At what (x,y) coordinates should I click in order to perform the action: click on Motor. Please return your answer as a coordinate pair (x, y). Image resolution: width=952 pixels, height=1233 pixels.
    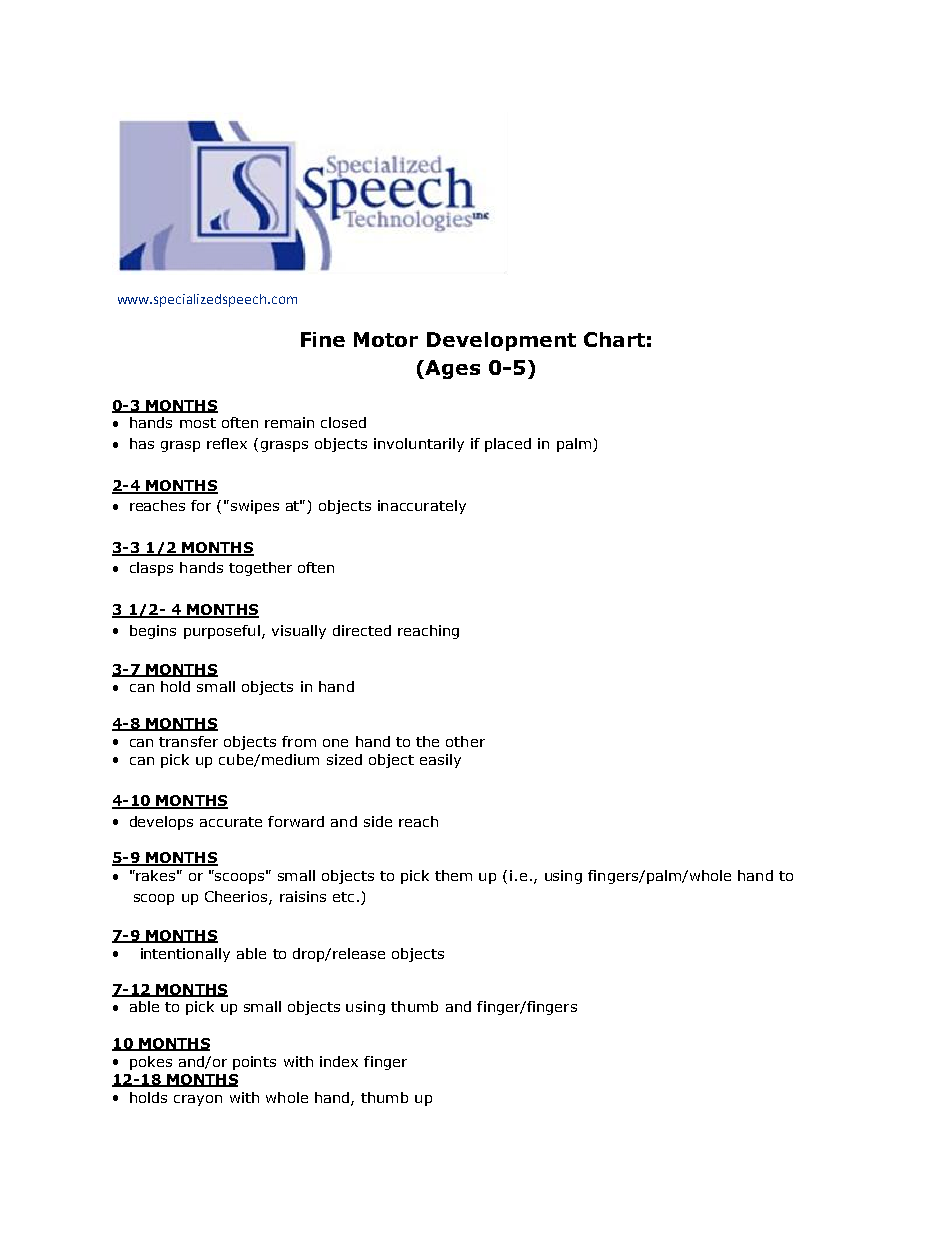
    Looking at the image, I should click on (386, 339).
